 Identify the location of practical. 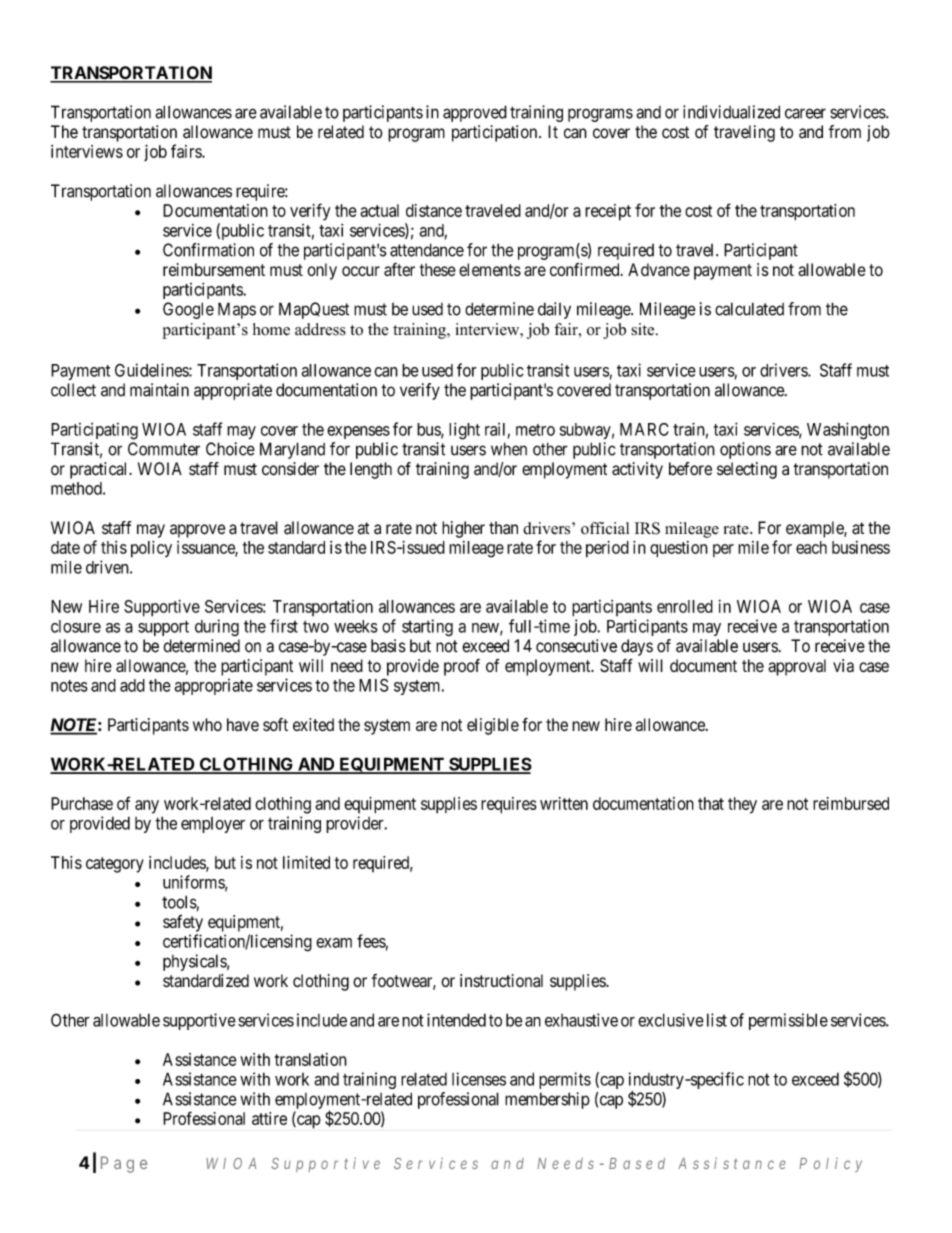
(100, 470).
